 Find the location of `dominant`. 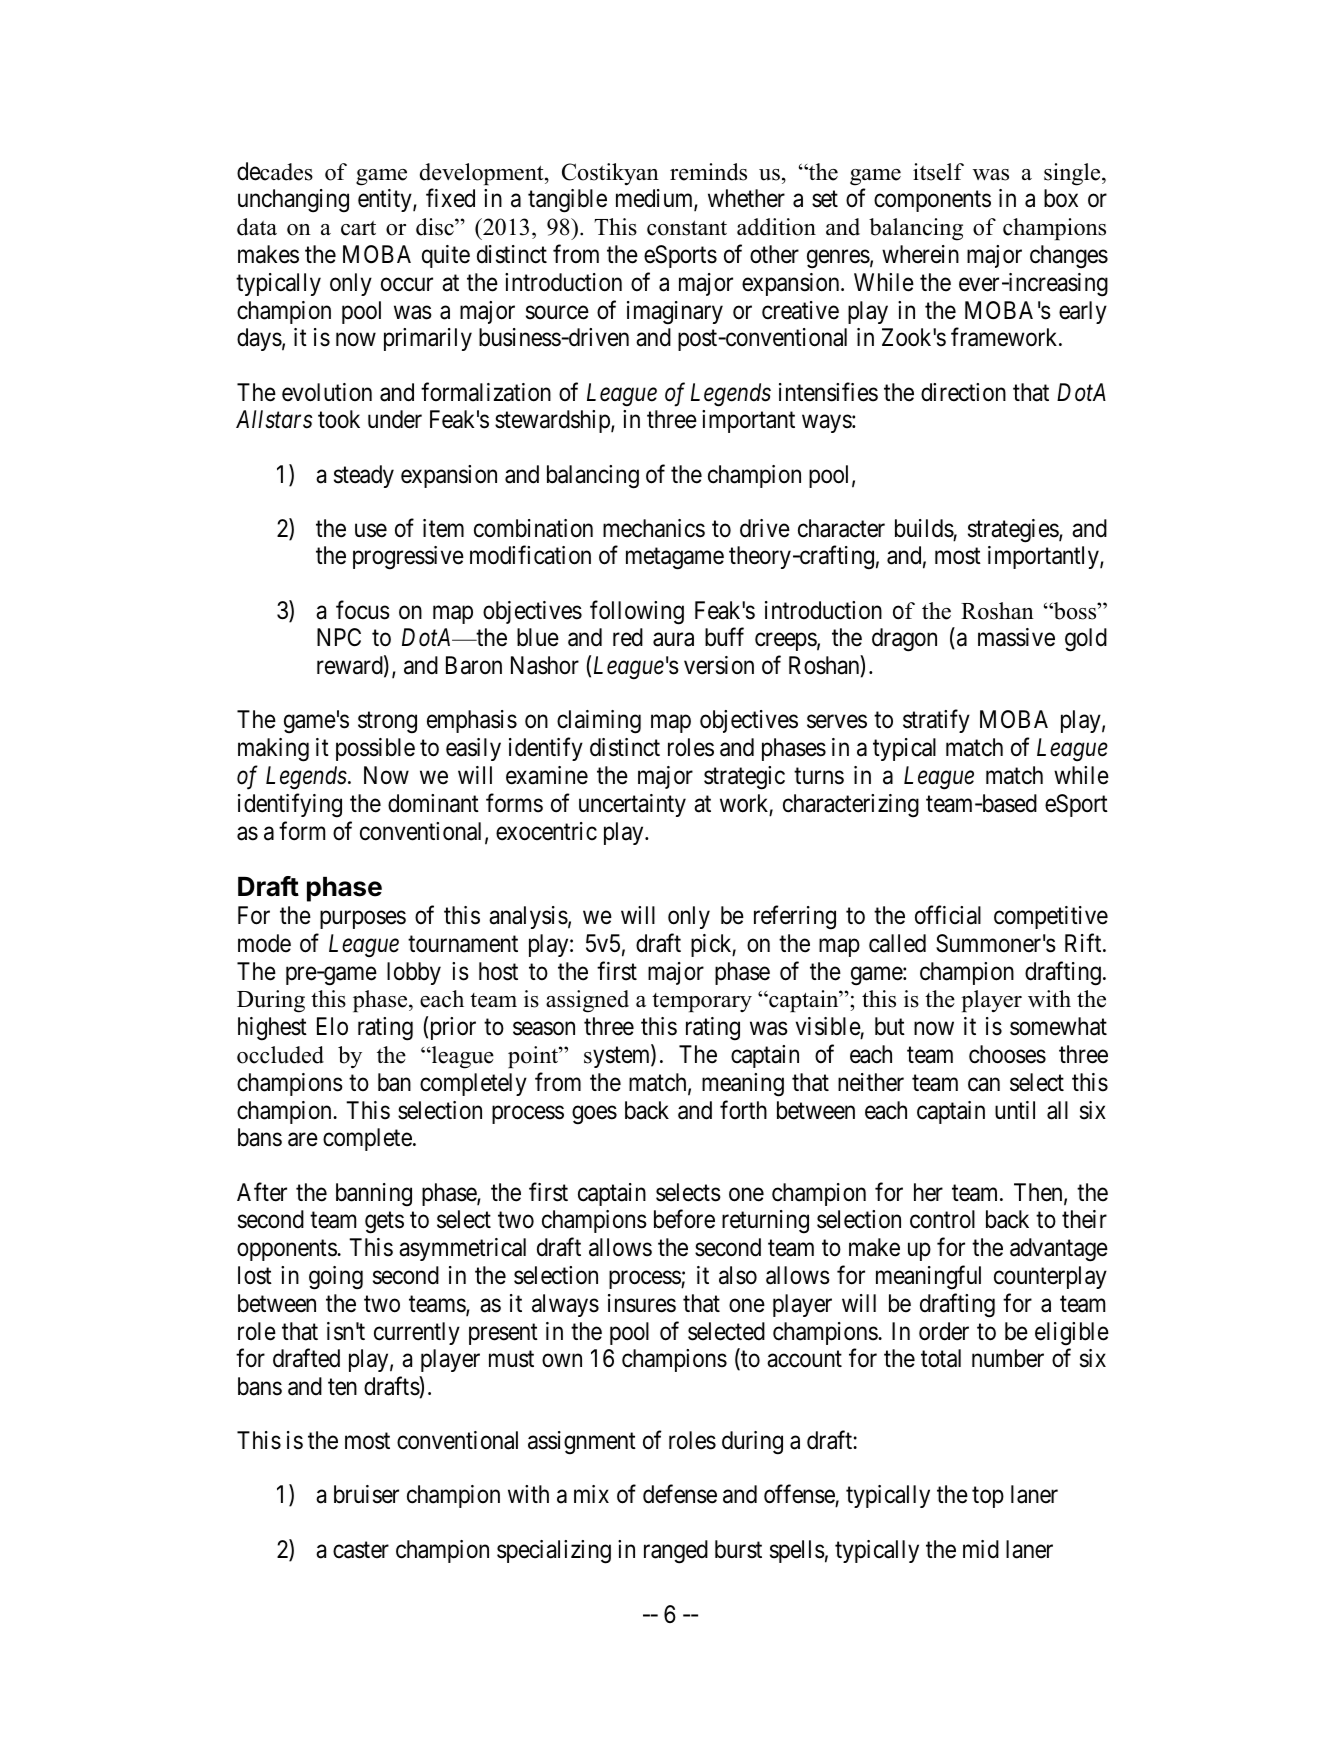

dominant is located at coordinates (433, 803).
